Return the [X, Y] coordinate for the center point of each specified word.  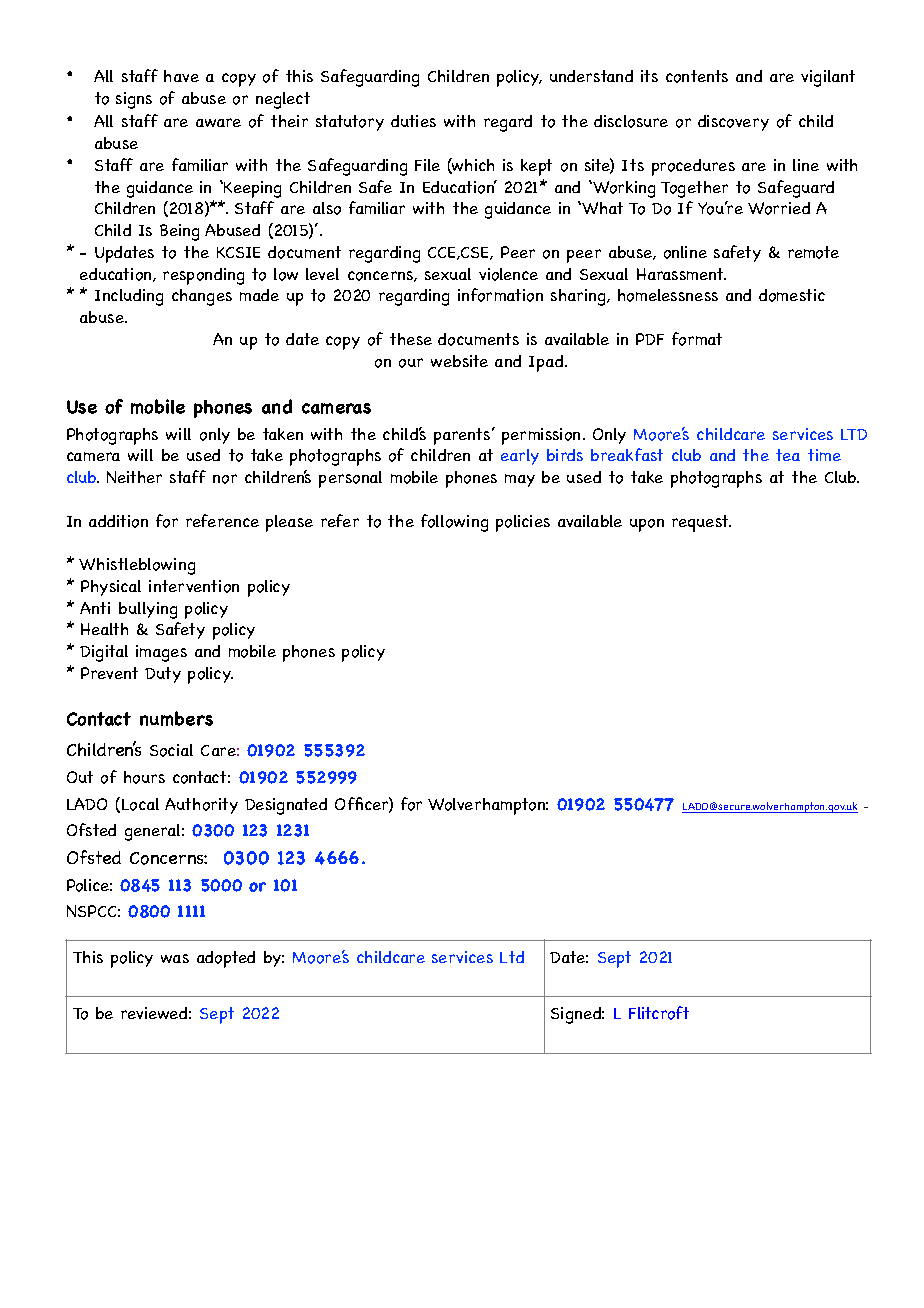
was [175, 958]
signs [134, 100]
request [701, 523]
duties [413, 121]
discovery [733, 123]
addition [118, 521]
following [454, 523]
